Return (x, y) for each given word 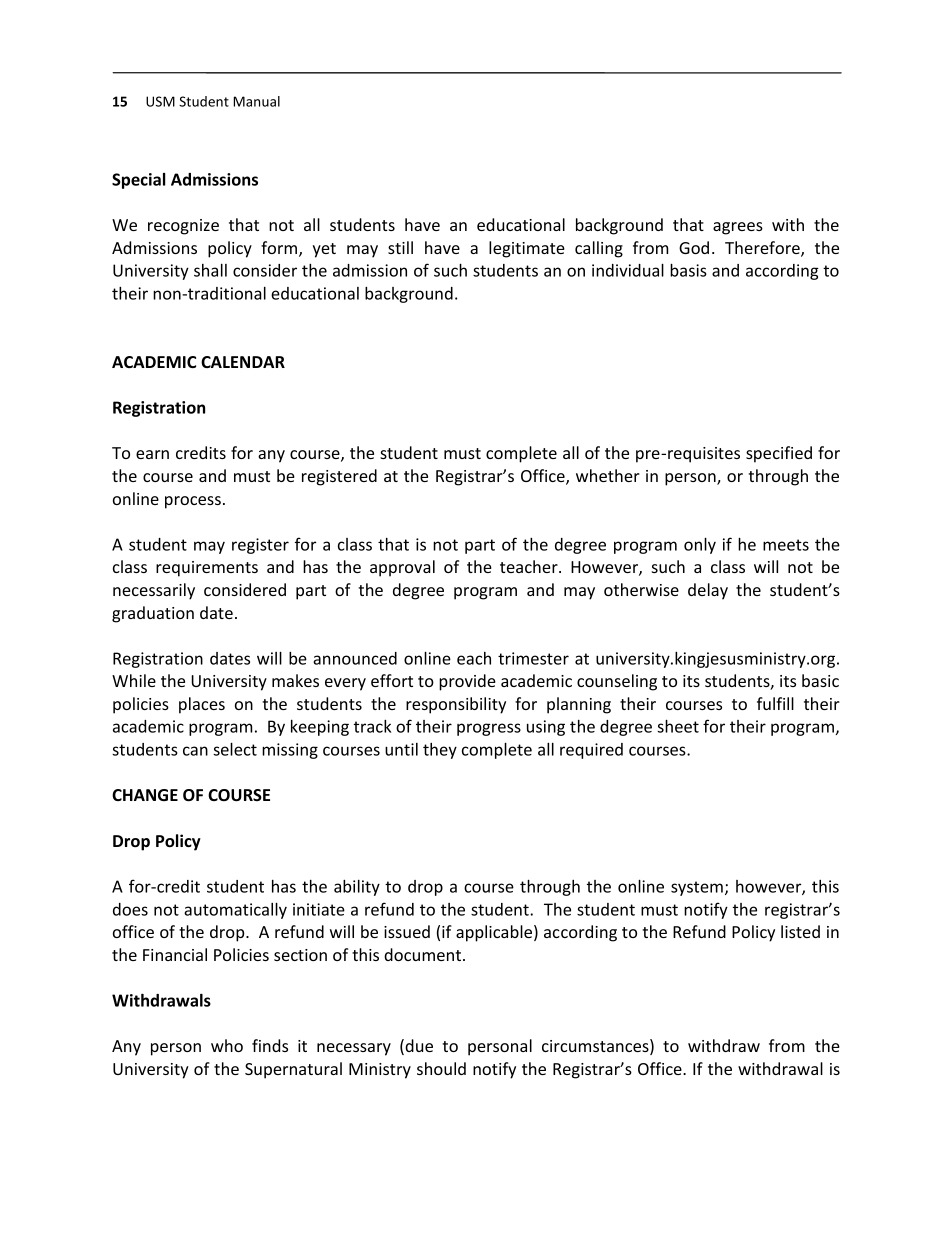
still (400, 247)
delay (708, 591)
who (227, 1045)
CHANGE (145, 795)
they (440, 751)
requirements (207, 569)
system (697, 888)
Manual (256, 101)
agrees (738, 228)
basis (688, 270)
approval (402, 568)
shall (210, 270)
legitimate (527, 249)
